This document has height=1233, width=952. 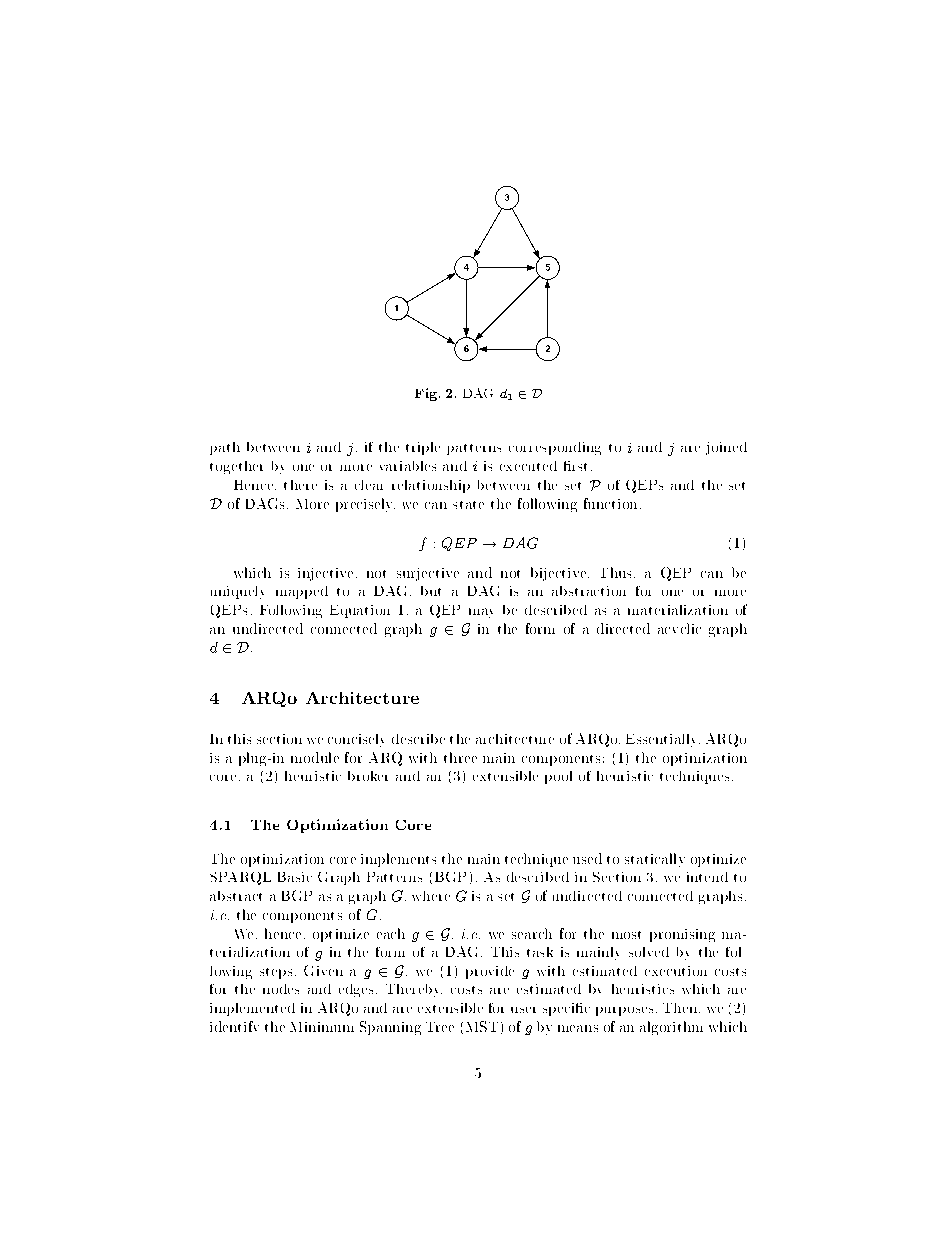 What do you see at coordinates (460, 757) in the document?
I see `three` at bounding box center [460, 757].
